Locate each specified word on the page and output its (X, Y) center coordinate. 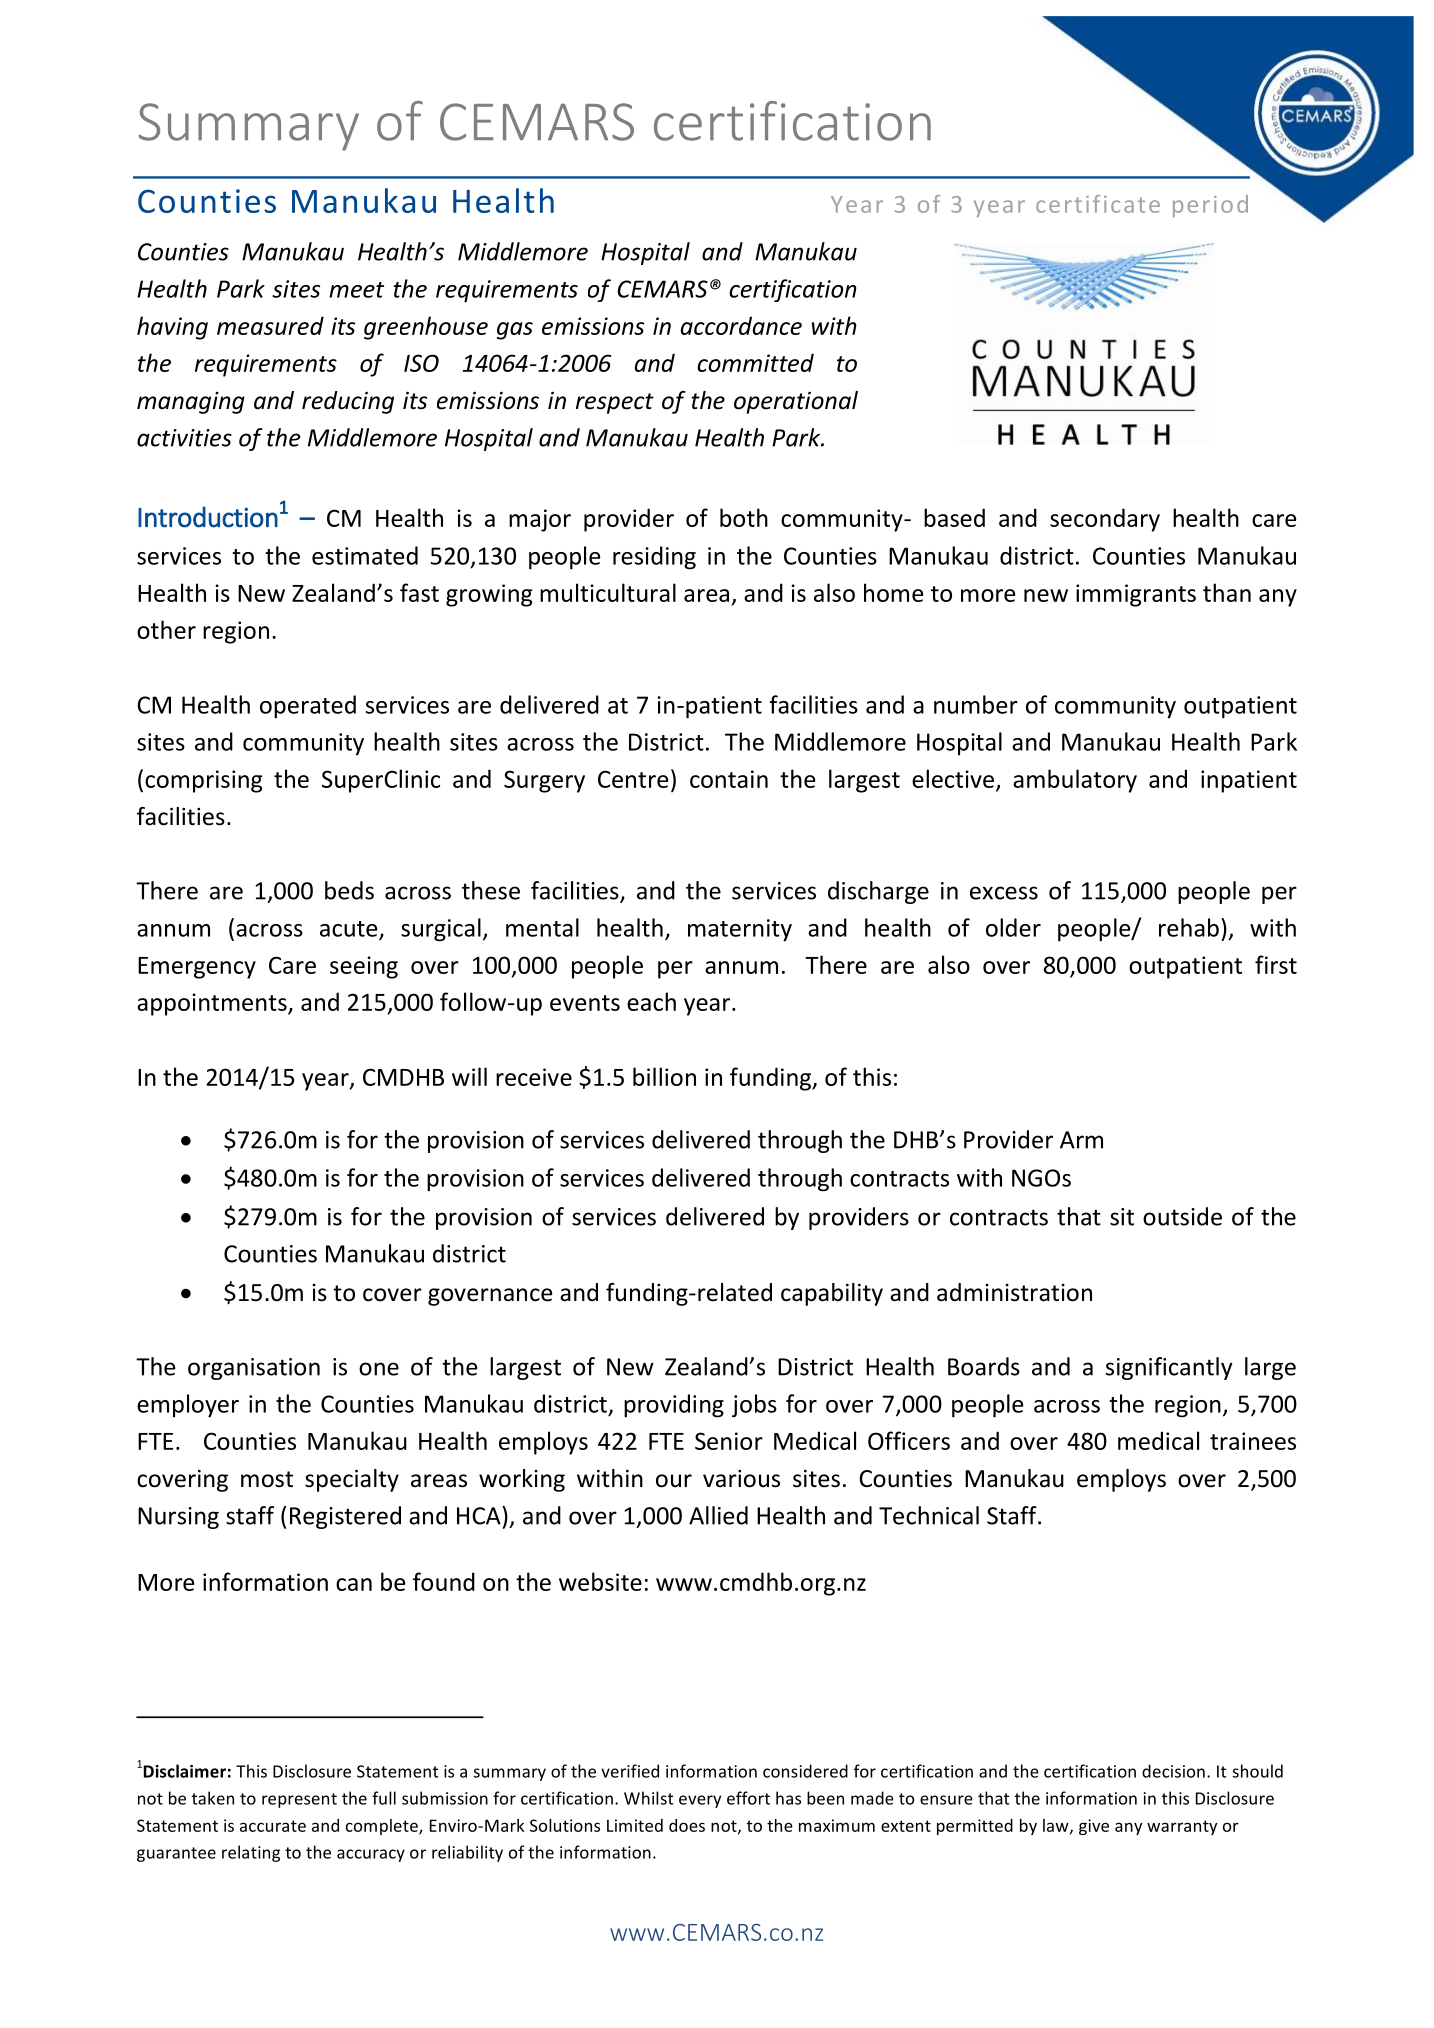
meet (356, 290)
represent (299, 1800)
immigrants (1136, 595)
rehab (1189, 927)
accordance (741, 325)
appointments (213, 1004)
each (651, 1001)
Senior (729, 1441)
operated (308, 707)
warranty (1182, 1827)
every (700, 1801)
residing (654, 558)
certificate (1098, 204)
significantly (1169, 1368)
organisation (254, 1369)
